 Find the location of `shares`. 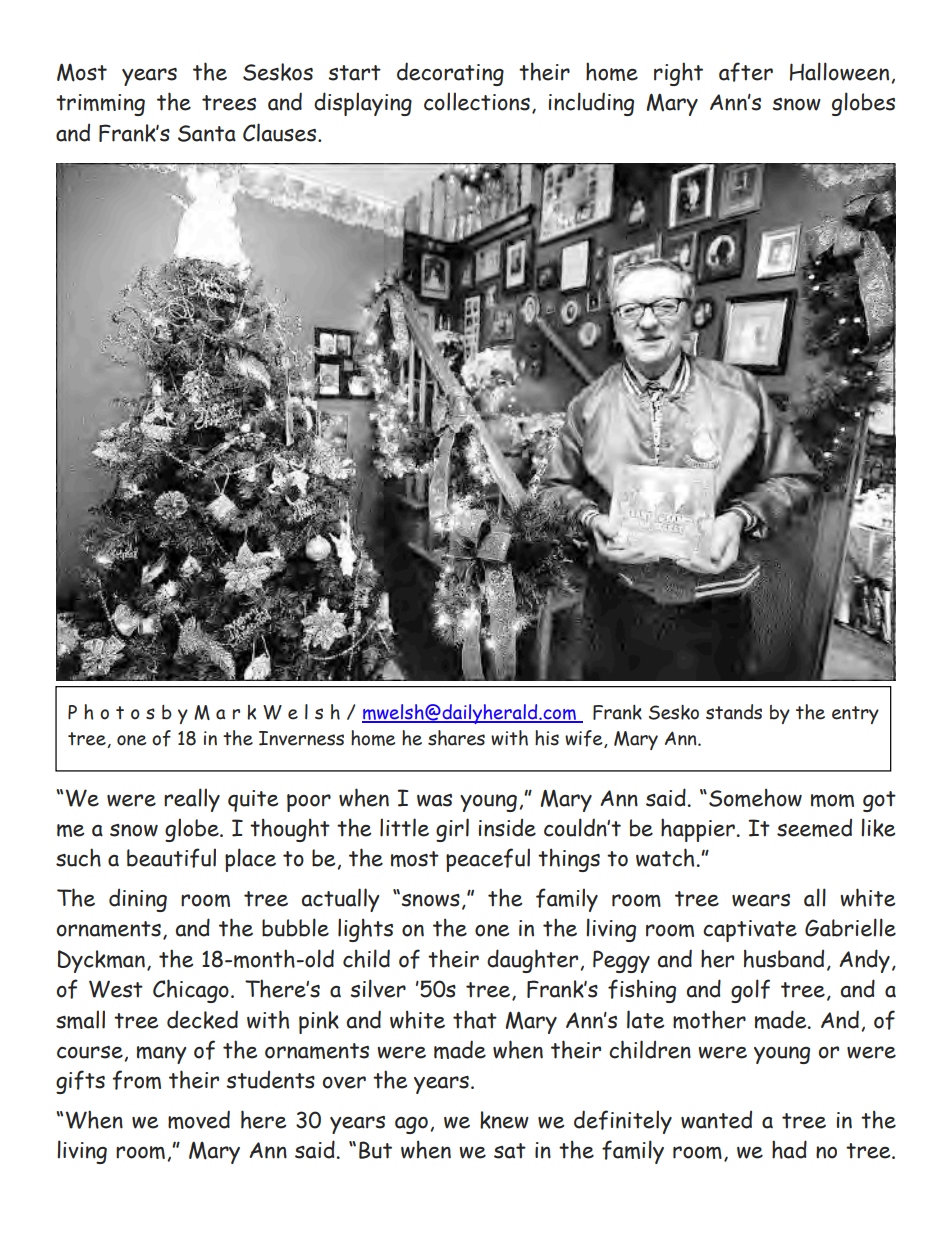

shares is located at coordinates (456, 738).
